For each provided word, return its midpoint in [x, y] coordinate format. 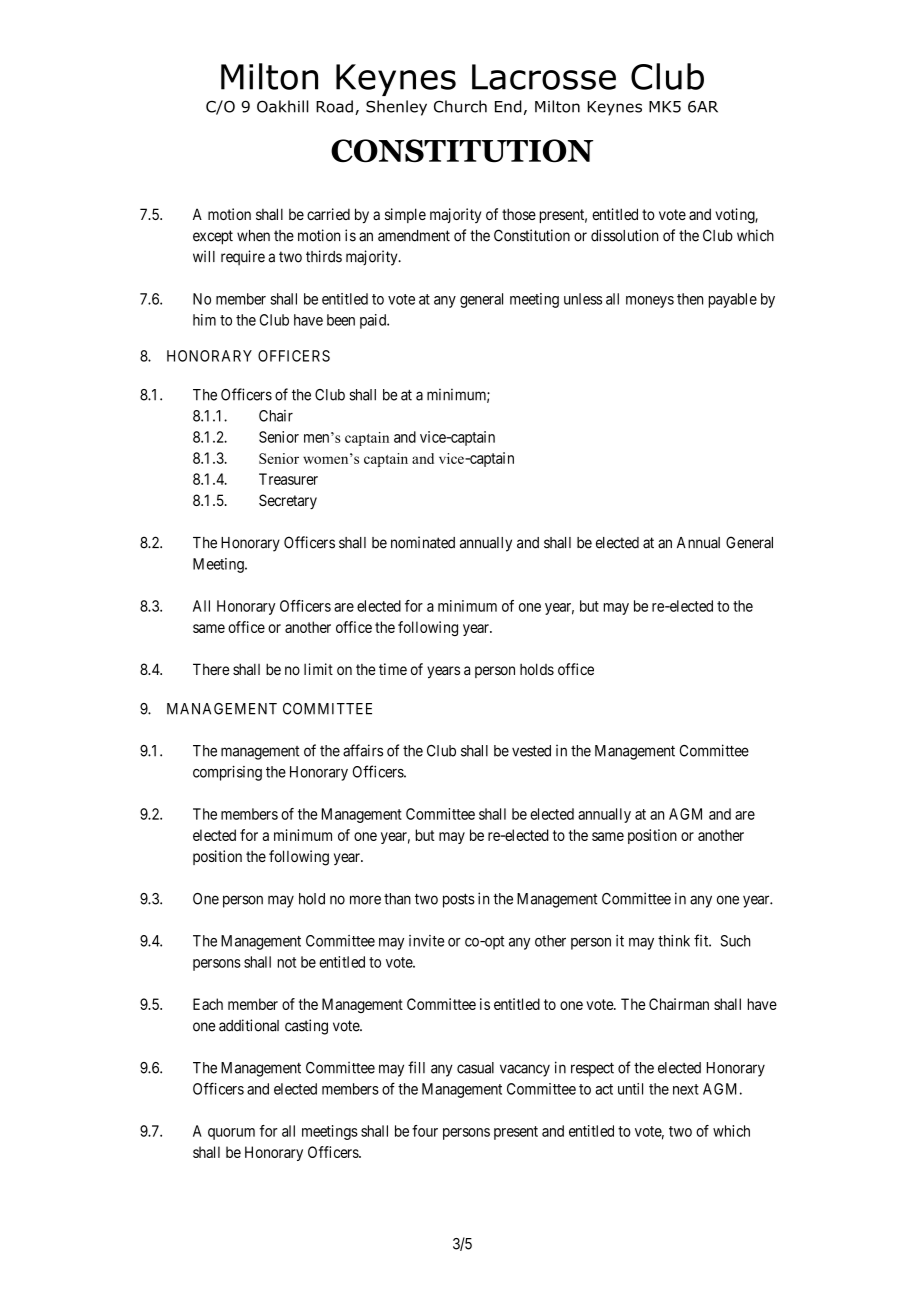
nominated [423, 542]
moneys [650, 302]
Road [334, 106]
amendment [414, 236]
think [674, 941]
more [365, 900]
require [243, 258]
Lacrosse [544, 77]
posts [459, 900]
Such [735, 941]
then [690, 299]
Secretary [288, 501]
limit [318, 669]
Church [460, 106]
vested [531, 751]
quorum [231, 1134]
